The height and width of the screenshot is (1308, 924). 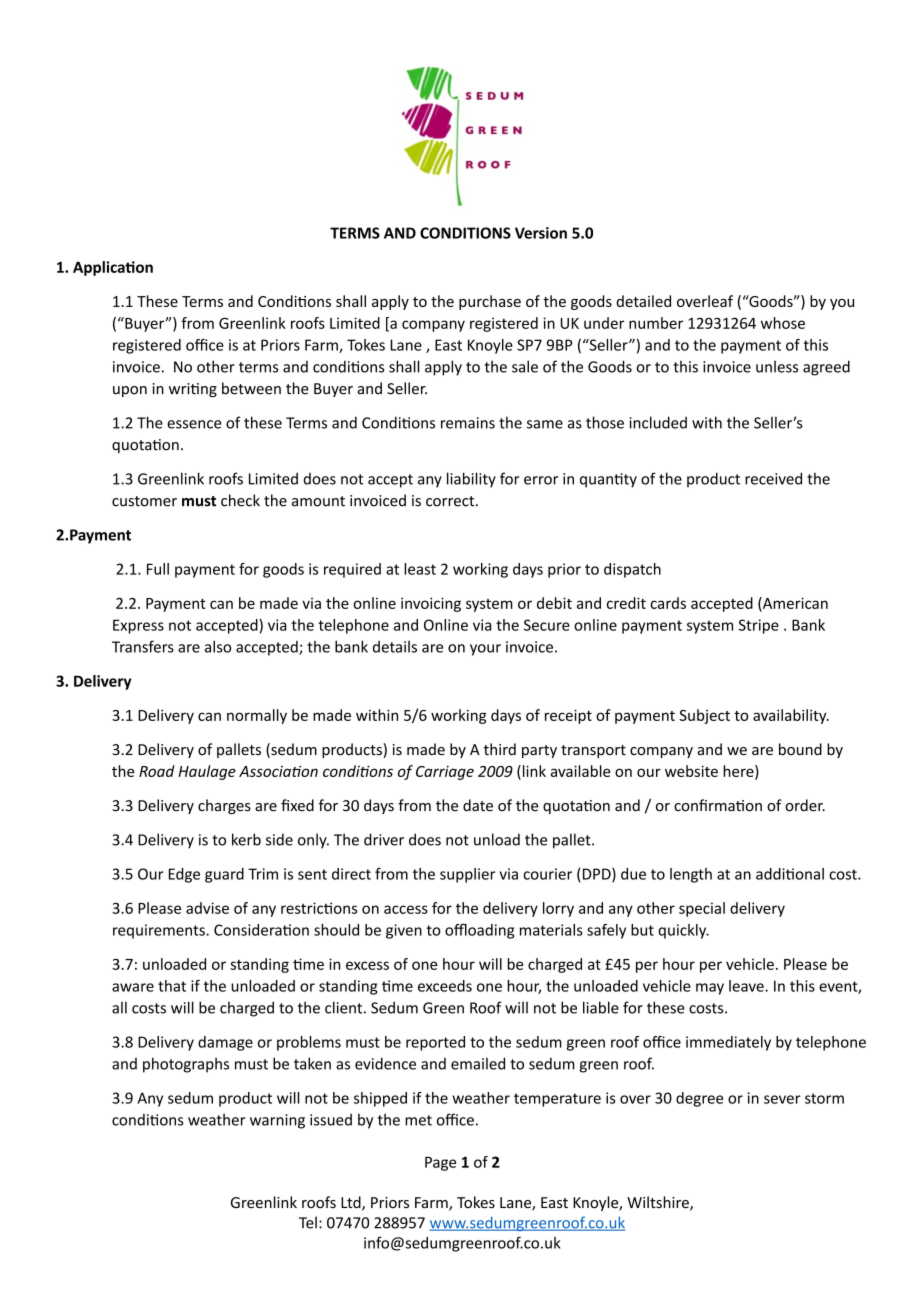 I want to click on warning, so click(x=277, y=1121).
